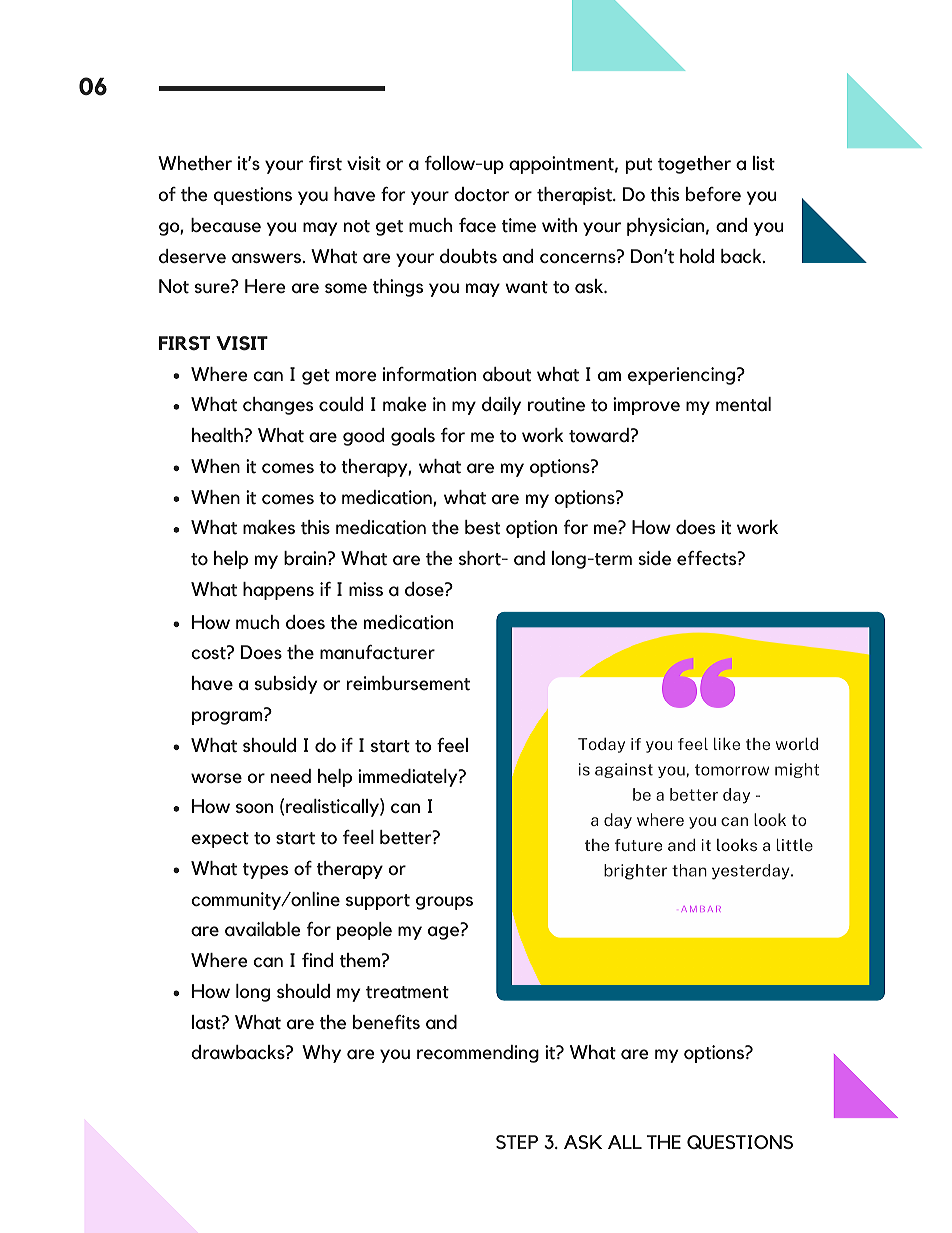 This document has width=952, height=1233. What do you see at coordinates (646, 406) in the document?
I see `improve` at bounding box center [646, 406].
